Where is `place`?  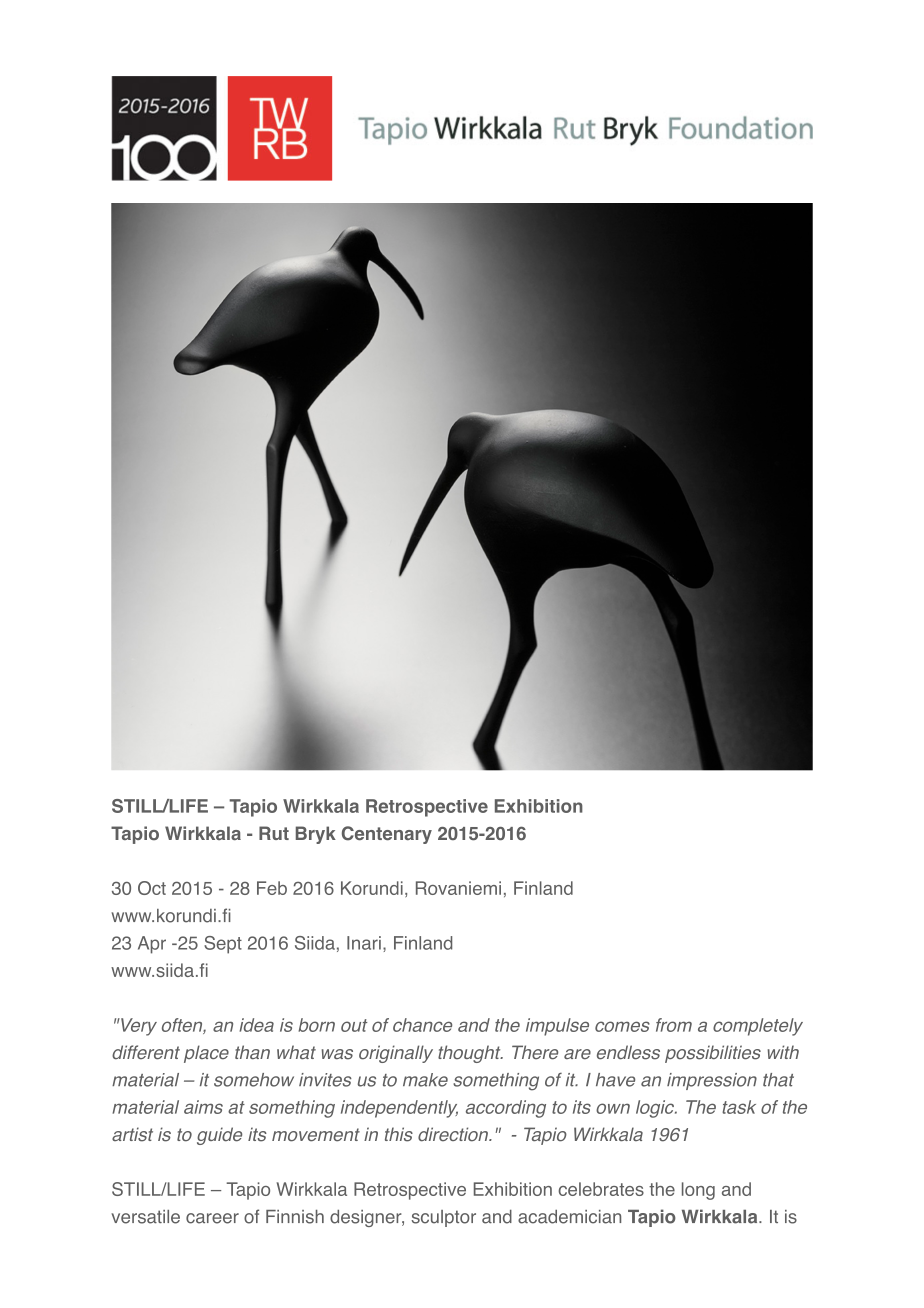 place is located at coordinates (206, 1054).
